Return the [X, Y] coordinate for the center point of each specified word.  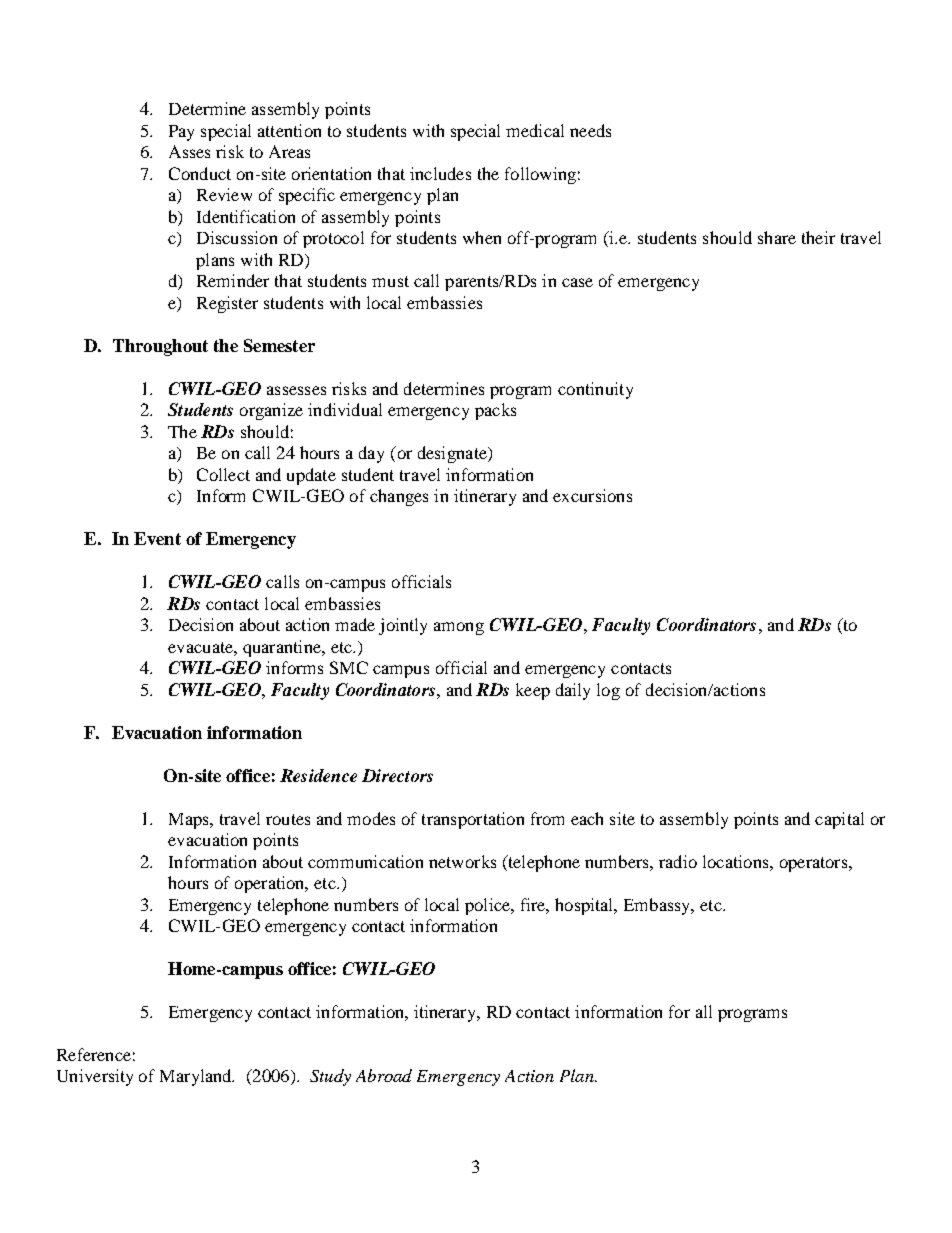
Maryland [197, 1077]
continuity [595, 390]
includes [440, 173]
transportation [473, 820]
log [608, 691]
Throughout [160, 347]
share [777, 237]
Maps [190, 821]
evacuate [201, 647]
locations [737, 861]
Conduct [200, 173]
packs [495, 411]
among [459, 628]
